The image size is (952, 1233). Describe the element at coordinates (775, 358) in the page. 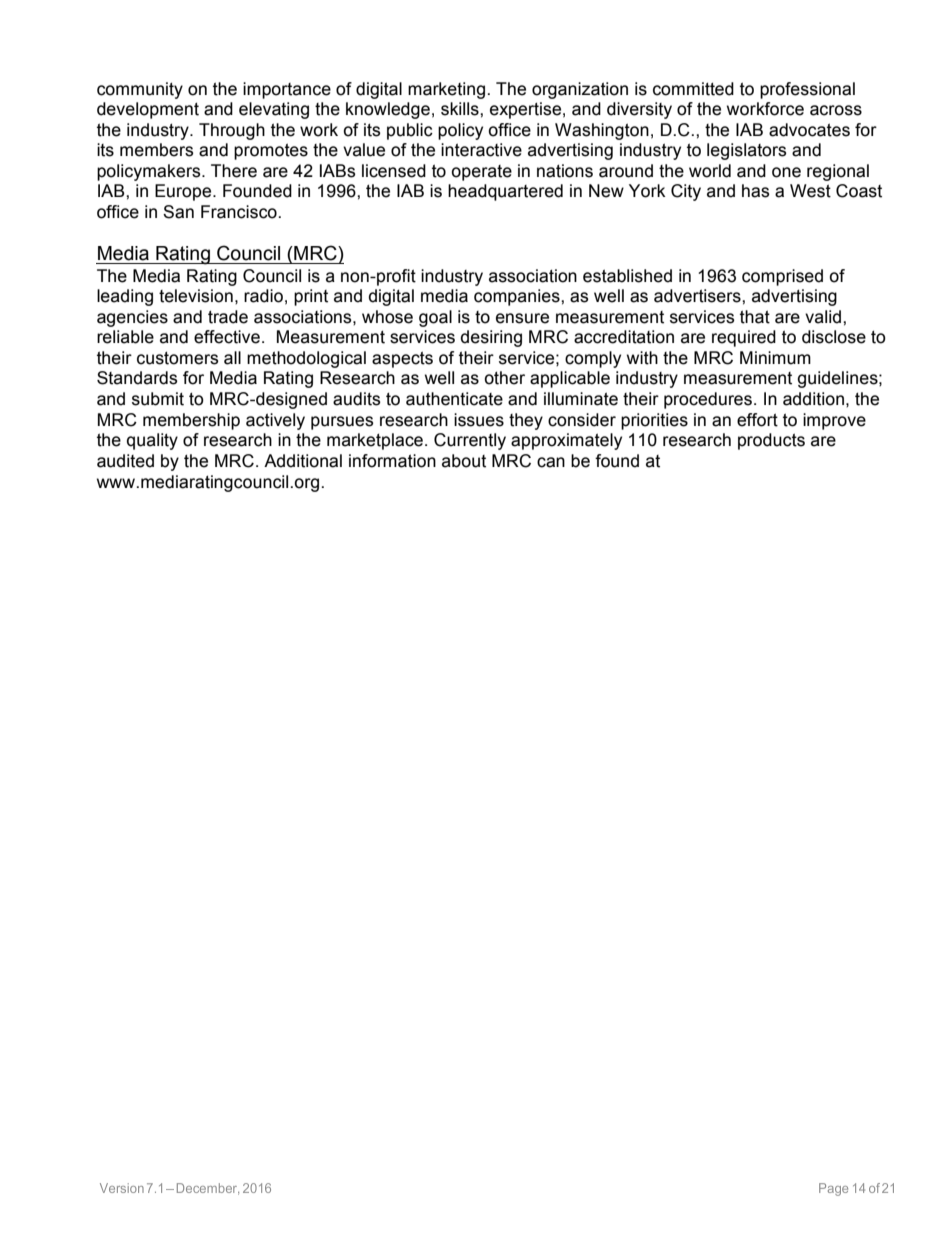

I see `Minimum` at that location.
